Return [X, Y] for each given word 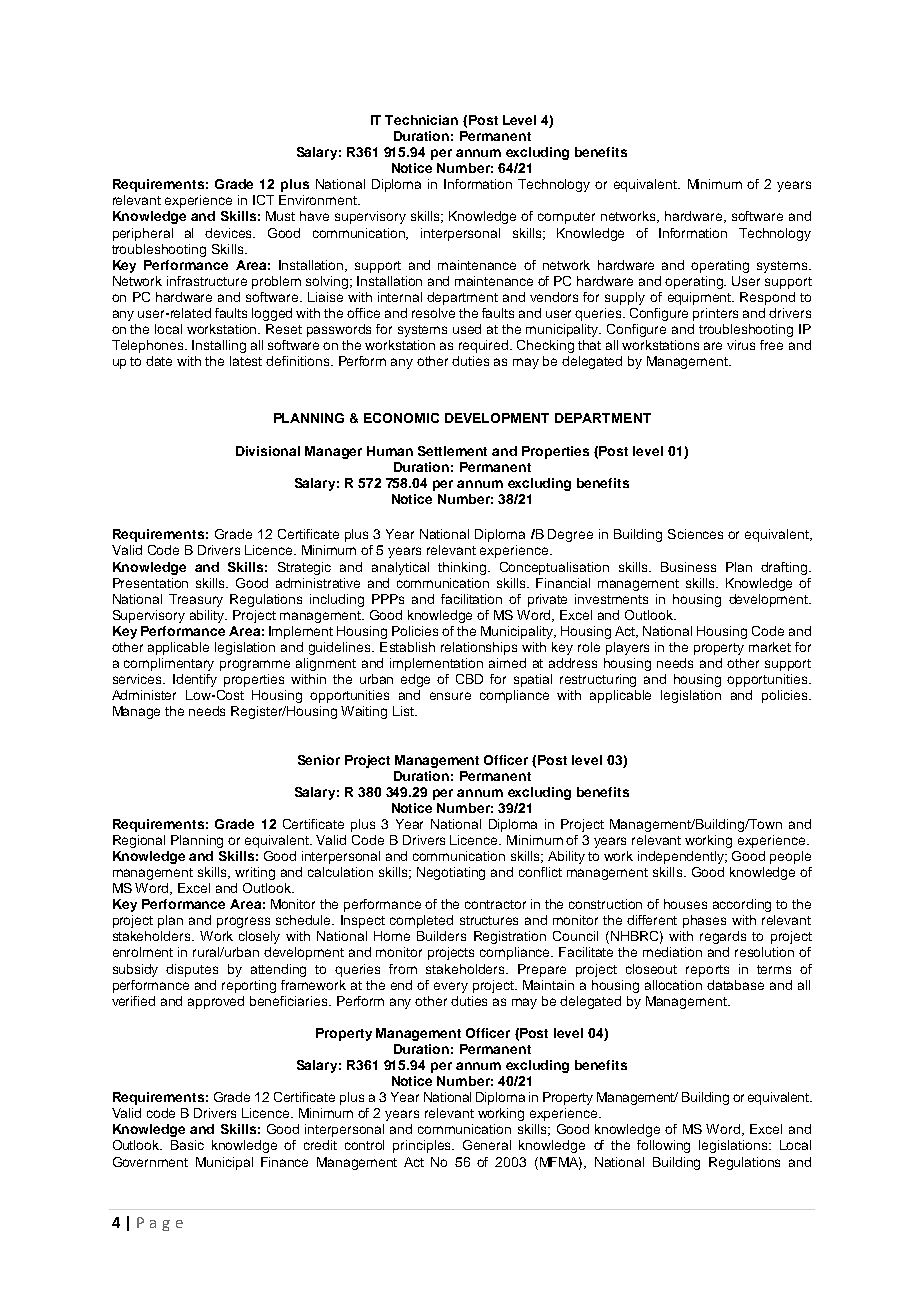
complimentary [169, 664]
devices [230, 233]
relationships [479, 648]
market [770, 647]
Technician [421, 120]
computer [566, 218]
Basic [187, 1145]
